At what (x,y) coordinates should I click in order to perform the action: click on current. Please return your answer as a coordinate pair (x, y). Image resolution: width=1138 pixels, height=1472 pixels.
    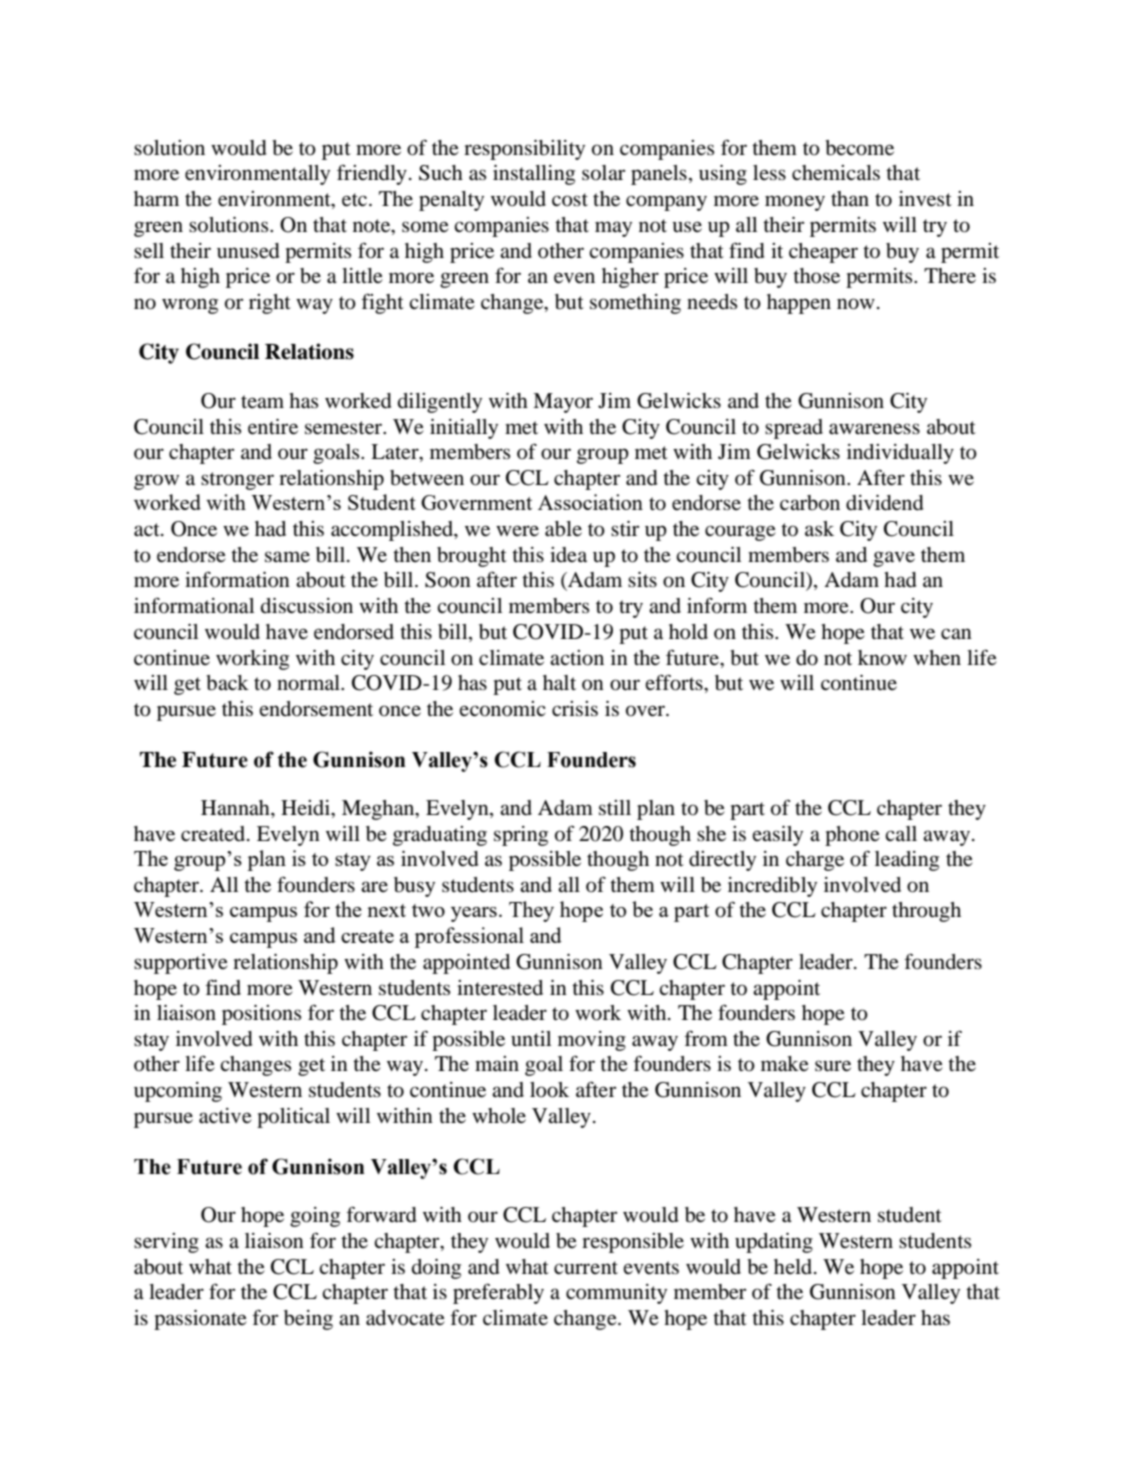
    Looking at the image, I should click on (586, 1268).
